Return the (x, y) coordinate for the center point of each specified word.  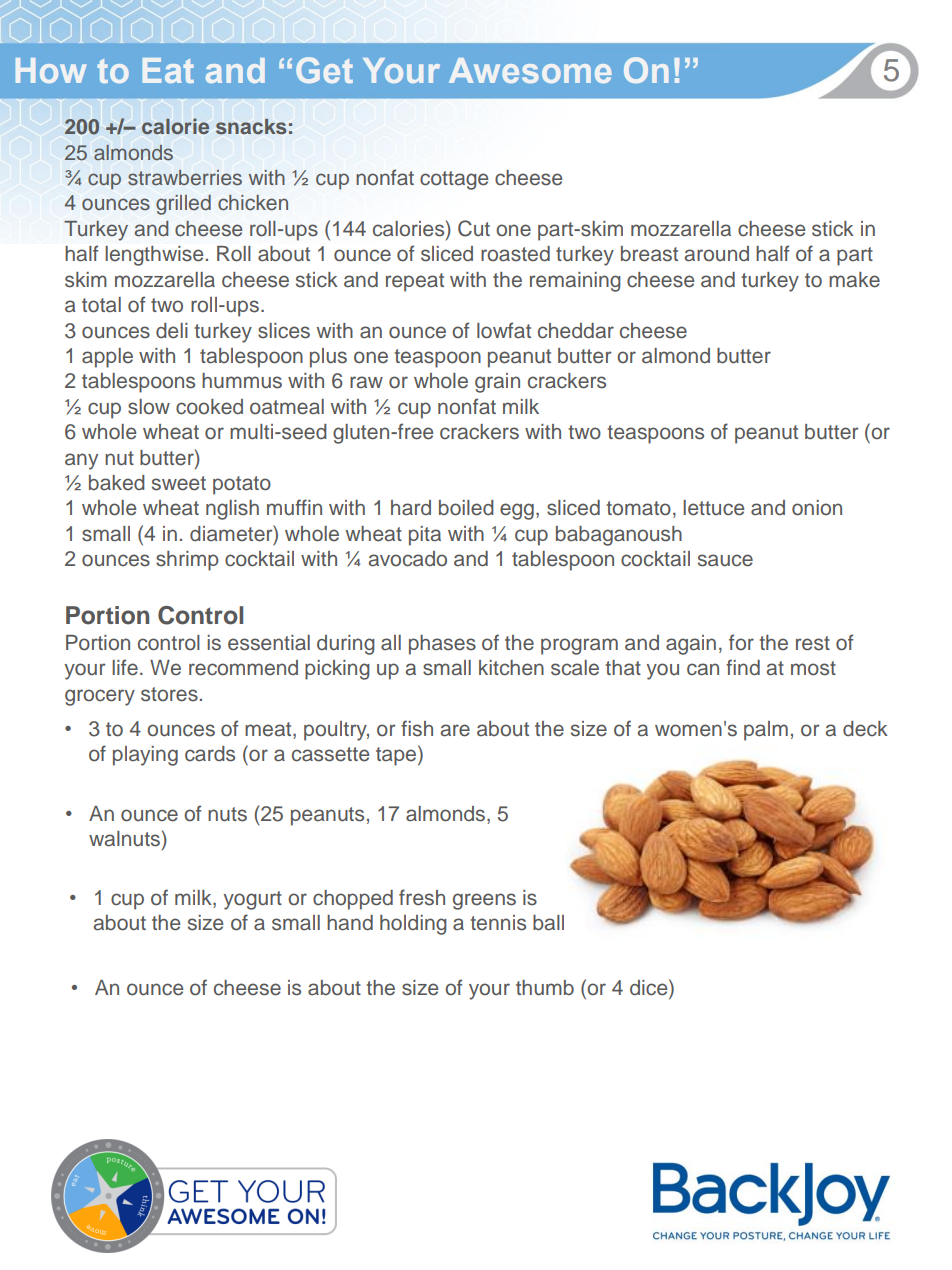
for (741, 642)
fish (417, 728)
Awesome (530, 70)
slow (149, 407)
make (854, 280)
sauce (725, 560)
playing (145, 756)
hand (350, 923)
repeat (415, 282)
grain (497, 383)
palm (766, 731)
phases (442, 645)
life (125, 667)
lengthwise (154, 256)
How (51, 70)
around (717, 254)
